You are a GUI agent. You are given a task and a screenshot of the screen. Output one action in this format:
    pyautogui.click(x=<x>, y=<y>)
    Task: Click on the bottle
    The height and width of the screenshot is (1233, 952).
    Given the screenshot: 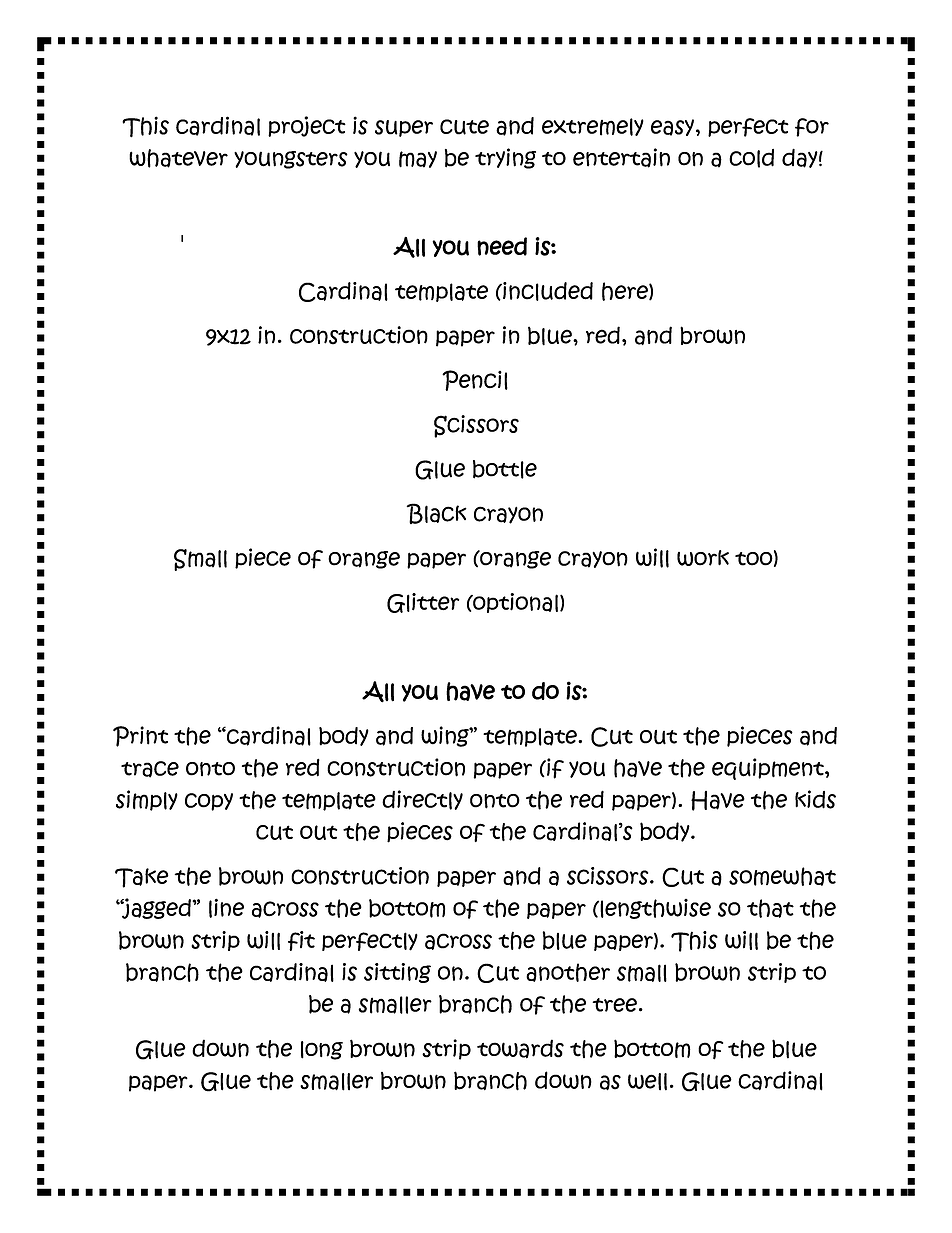 What is the action you would take?
    pyautogui.click(x=505, y=469)
